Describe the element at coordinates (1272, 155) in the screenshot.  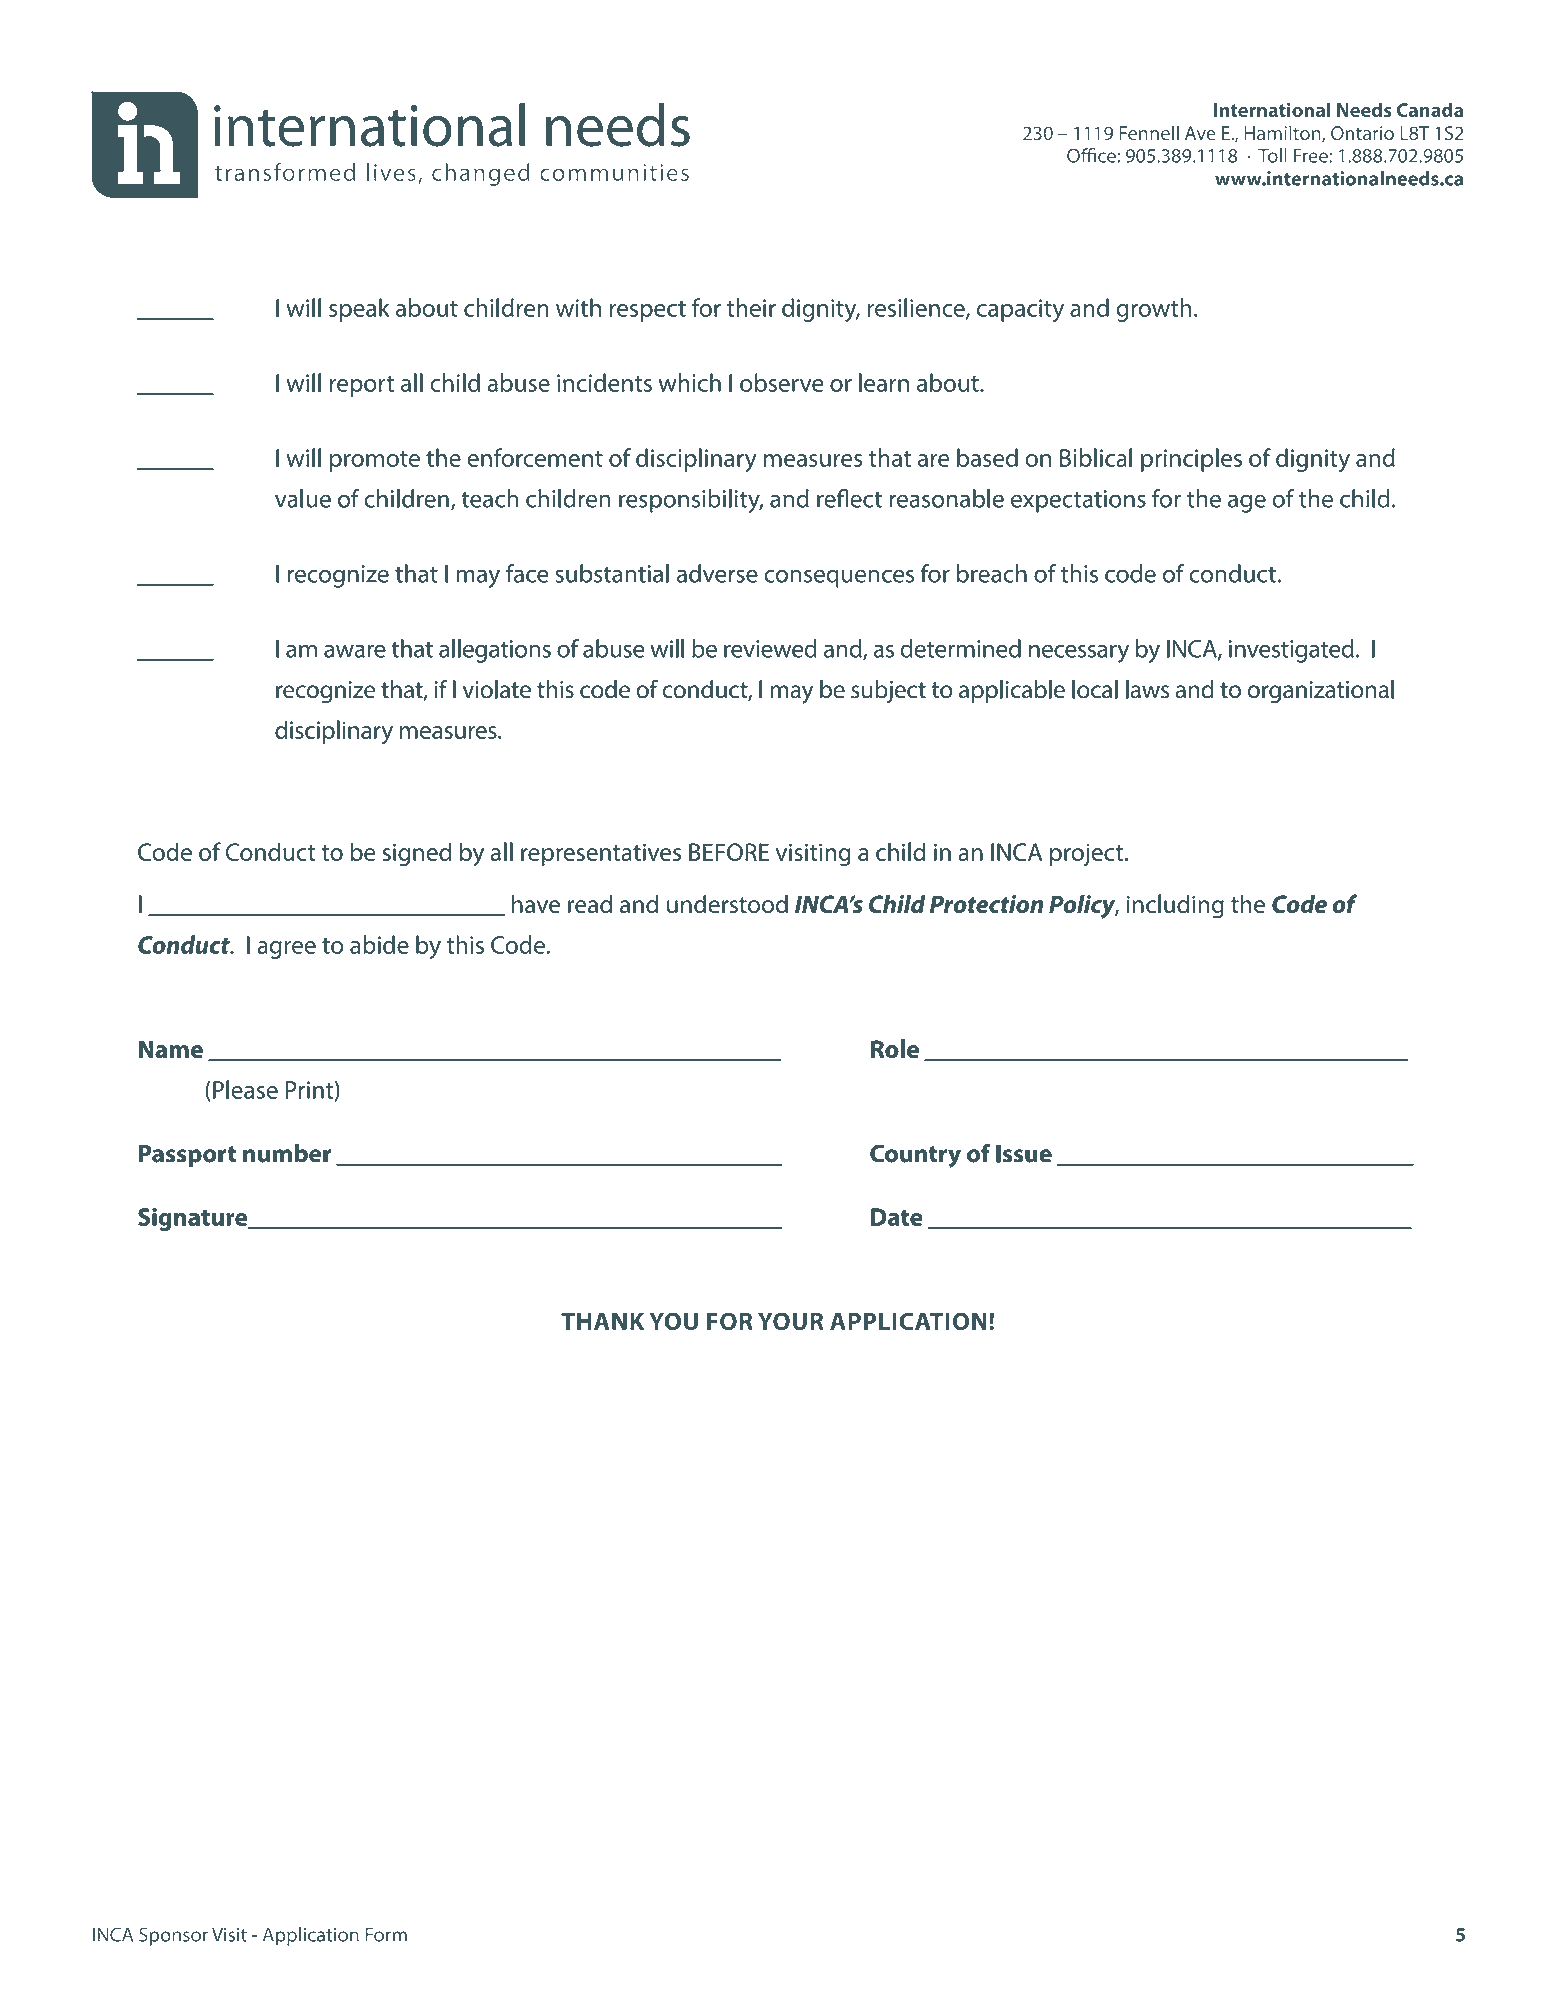
I see `Toll` at that location.
